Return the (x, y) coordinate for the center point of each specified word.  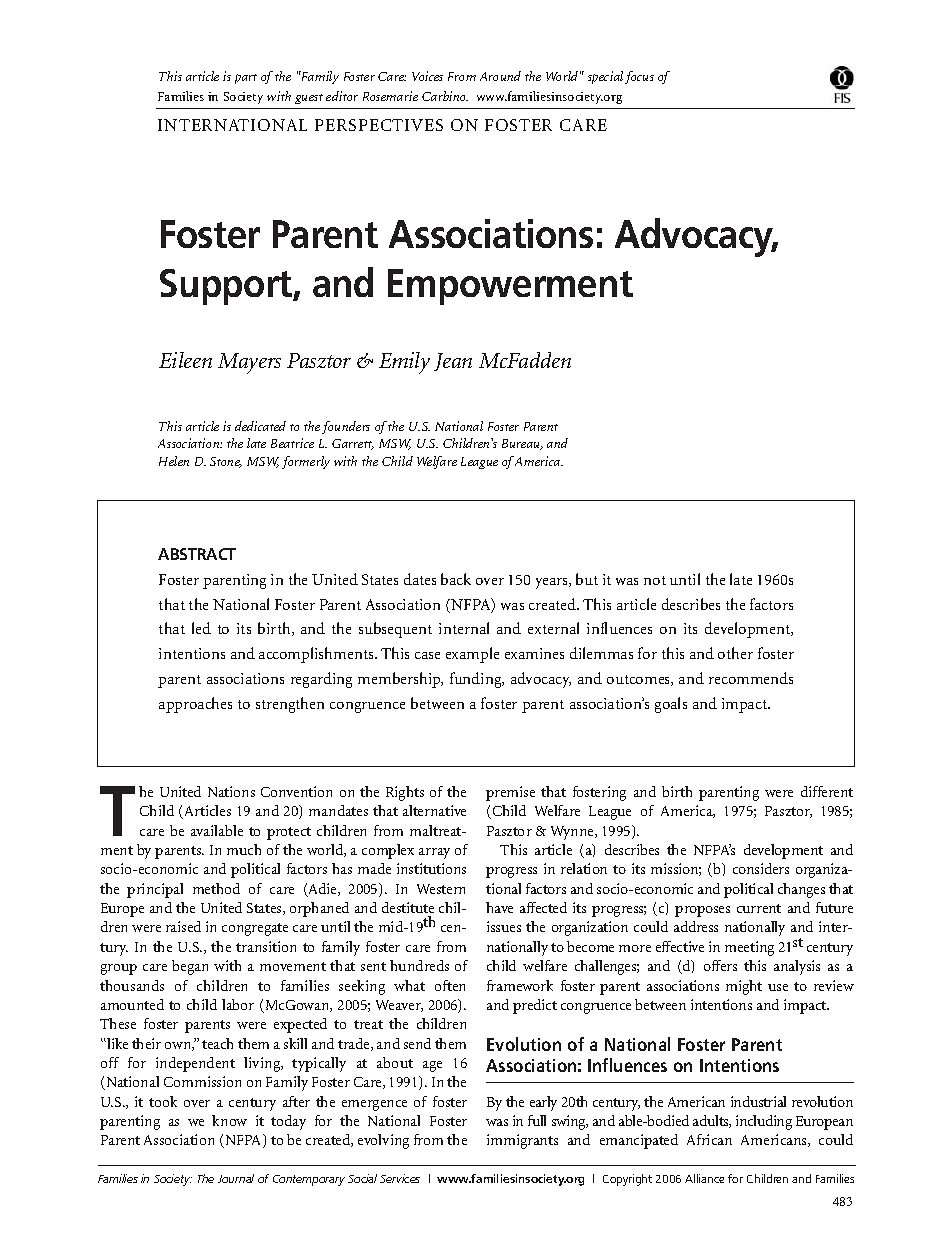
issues (504, 926)
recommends (751, 678)
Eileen (185, 360)
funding (477, 680)
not (655, 580)
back (456, 579)
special (605, 77)
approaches (195, 705)
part (246, 79)
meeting (749, 948)
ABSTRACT (197, 554)
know (229, 1120)
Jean (453, 362)
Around (500, 76)
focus (639, 77)
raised (183, 926)
